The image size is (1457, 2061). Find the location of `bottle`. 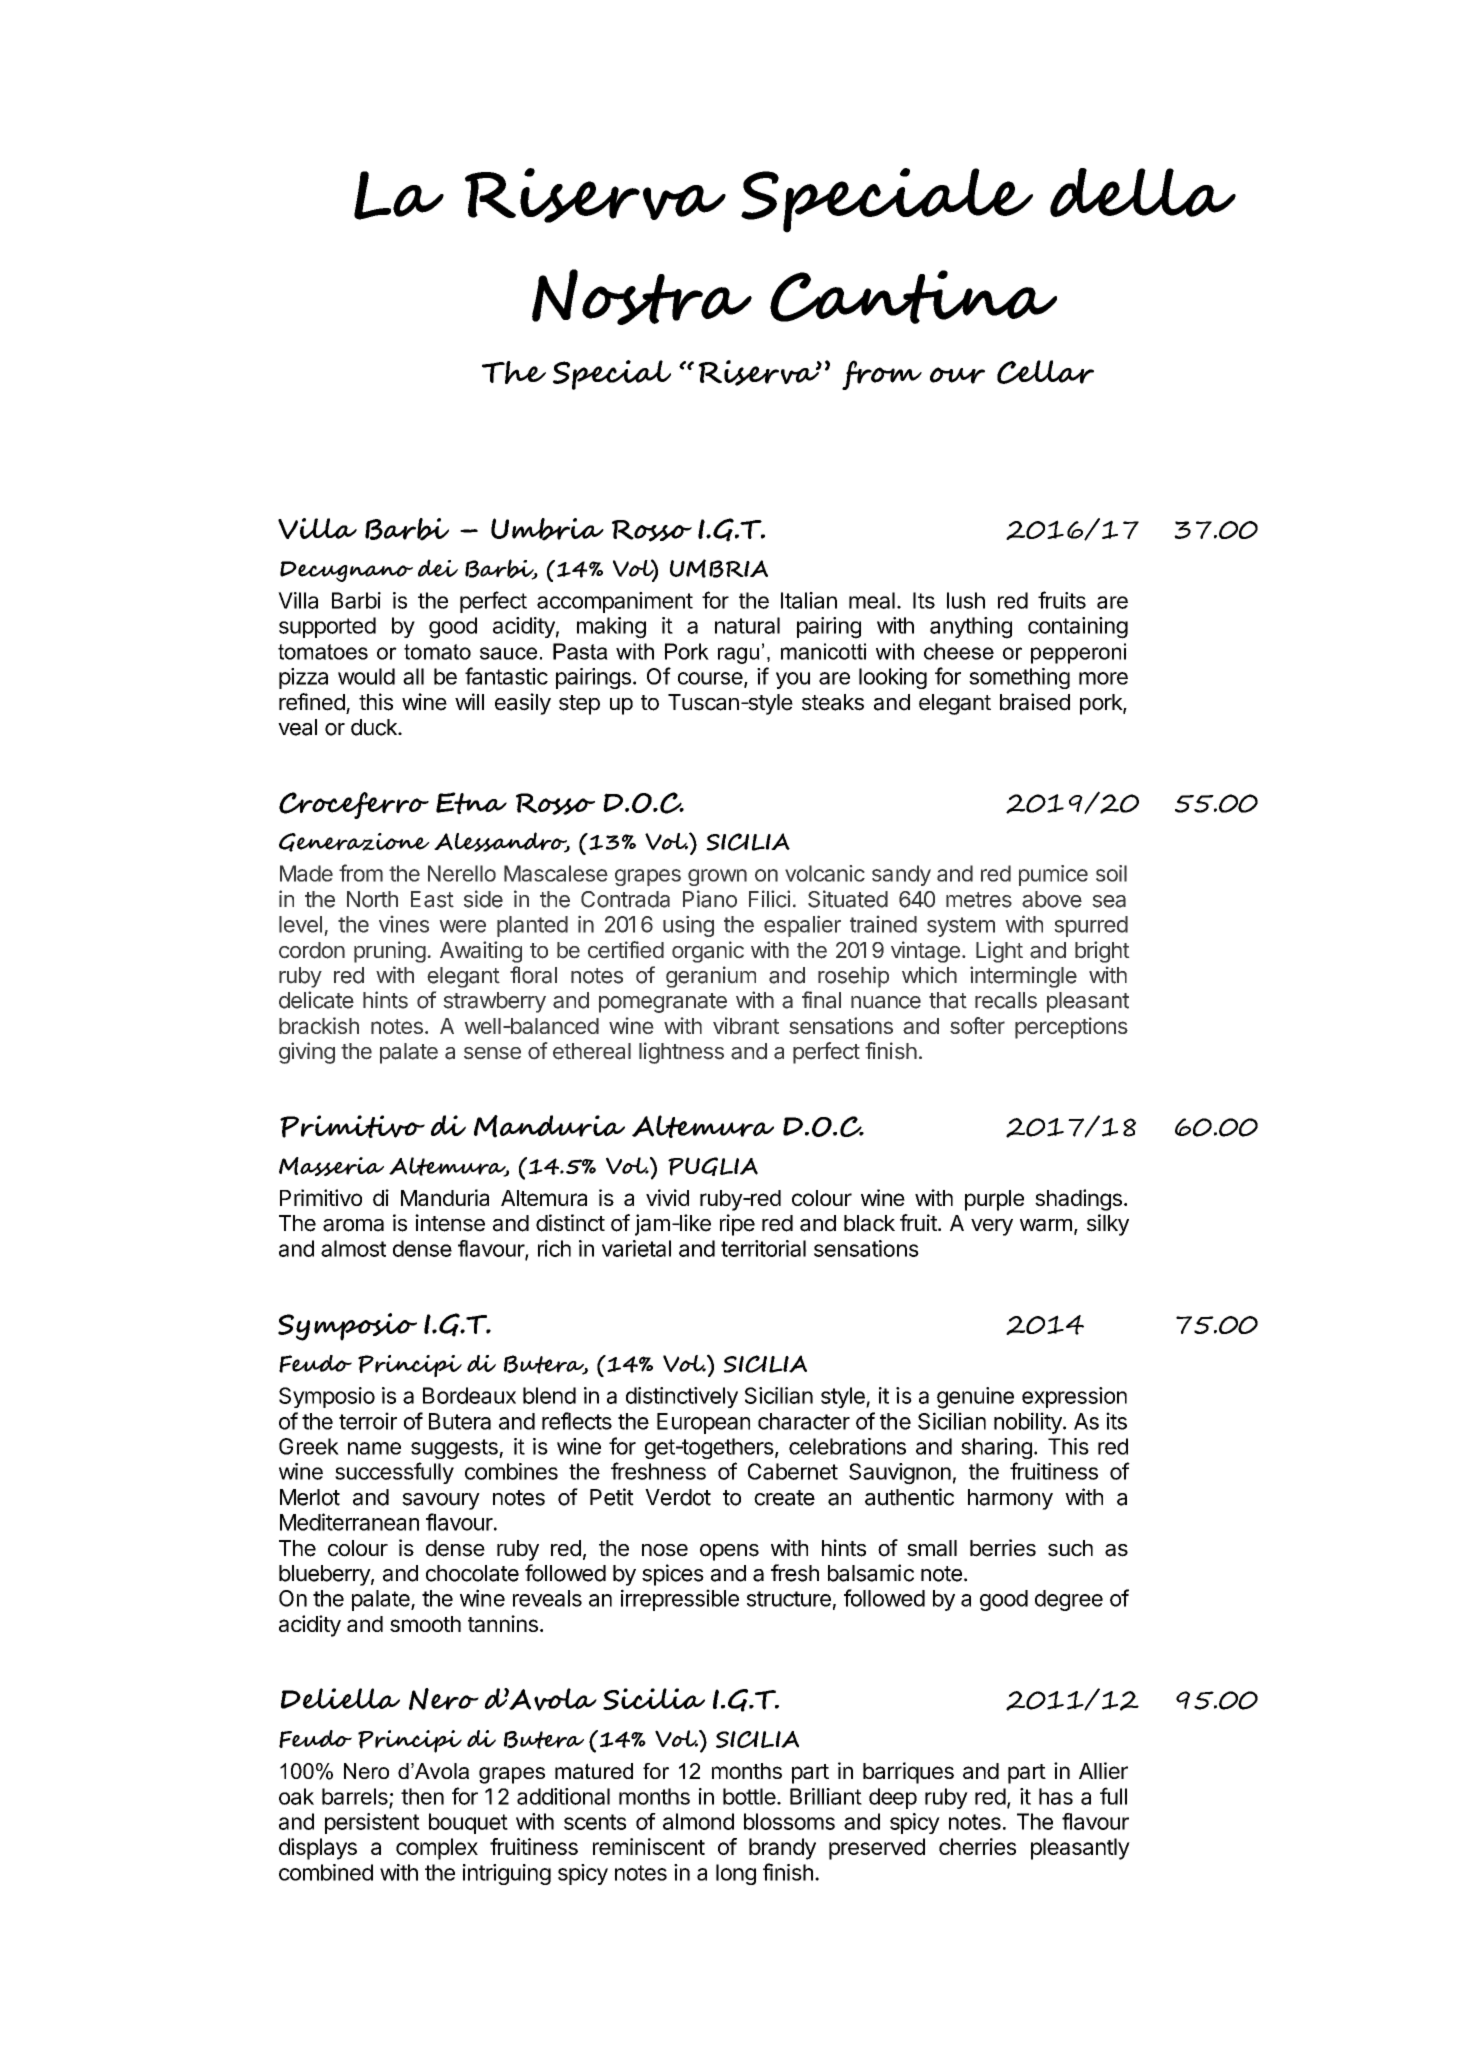

bottle is located at coordinates (749, 1796).
